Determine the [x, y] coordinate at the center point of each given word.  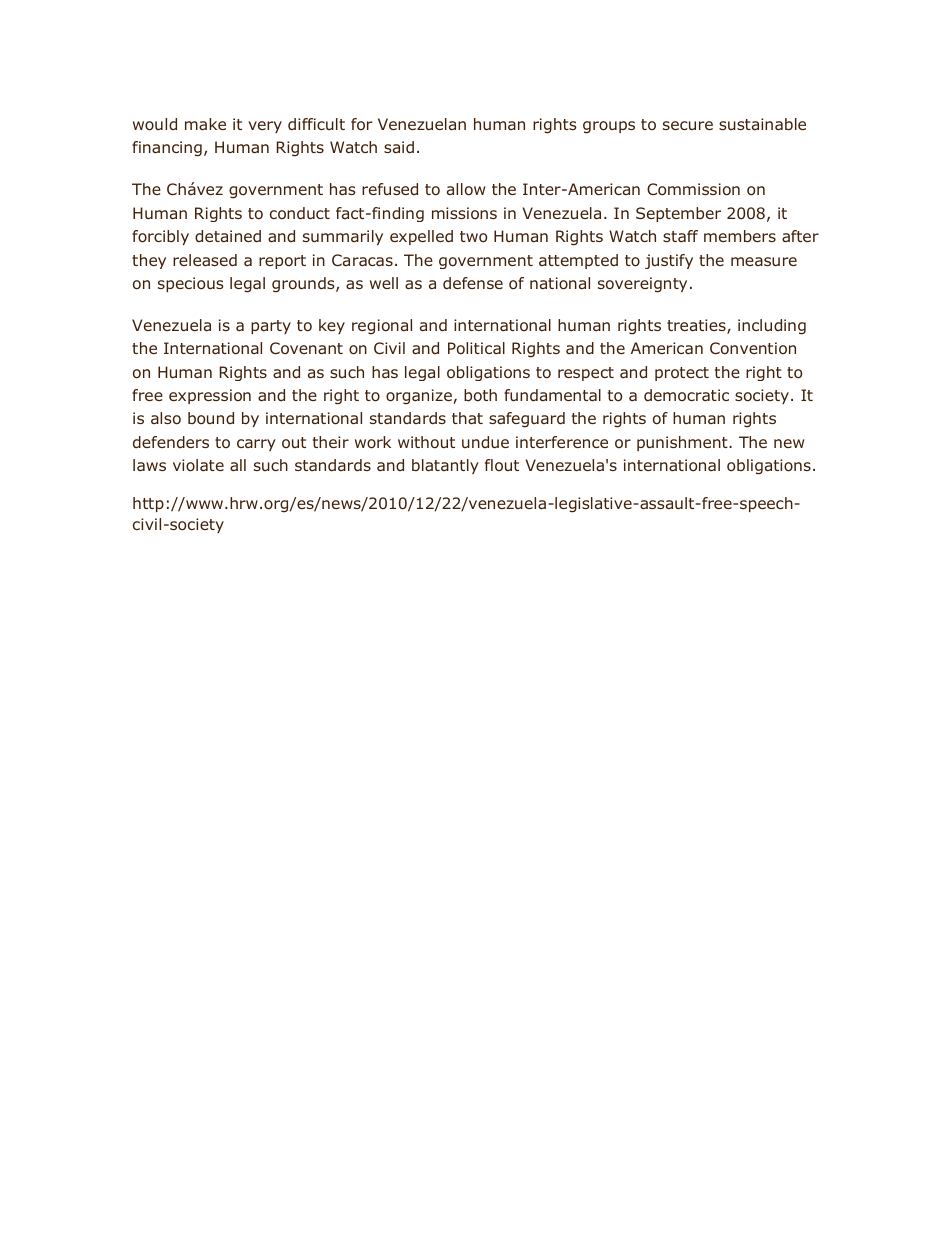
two [473, 237]
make [205, 124]
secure [688, 125]
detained [228, 236]
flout [502, 465]
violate [198, 465]
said [399, 147]
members [740, 236]
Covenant [306, 348]
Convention [753, 348]
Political [476, 348]
